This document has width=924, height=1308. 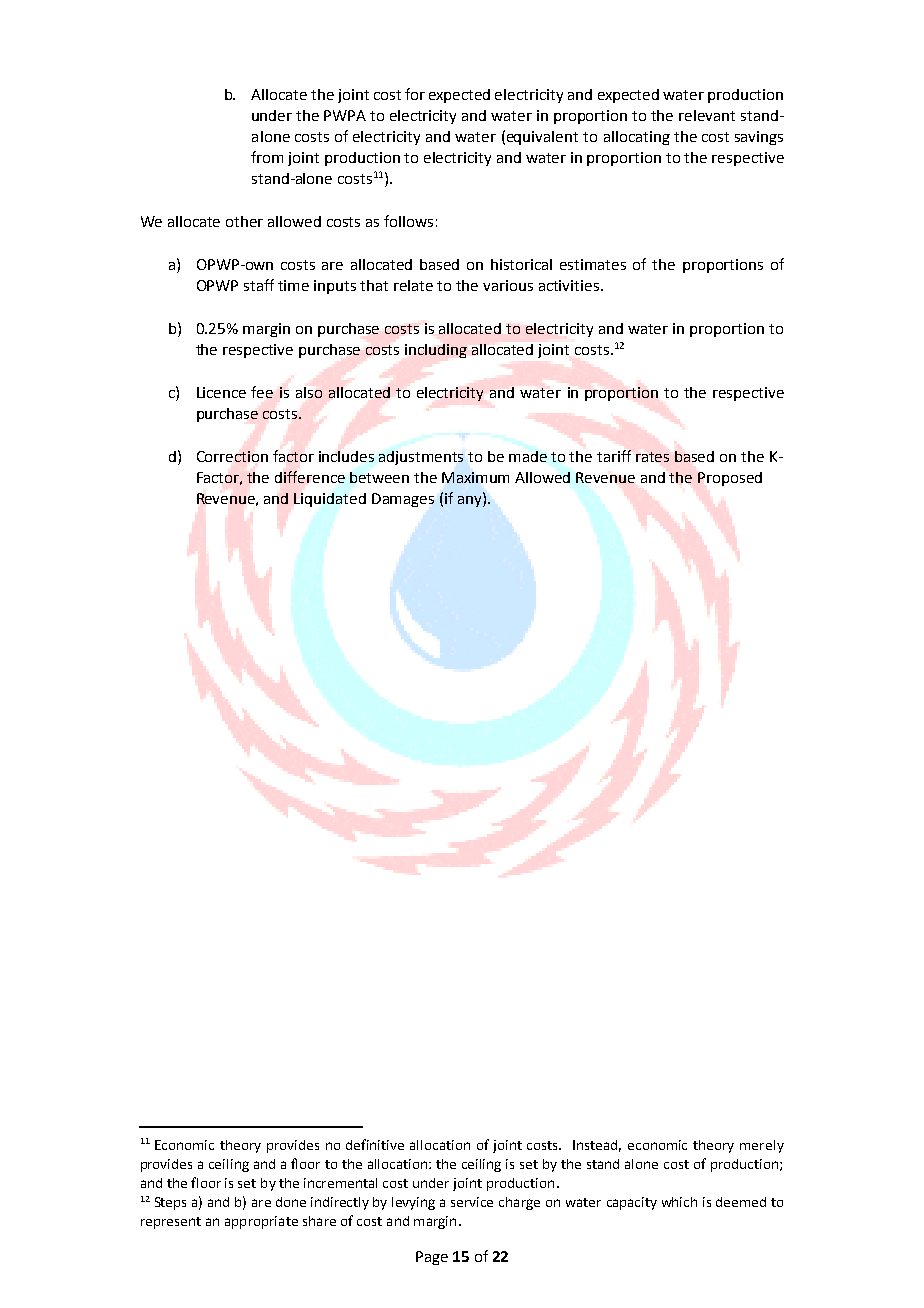 I want to click on merely, so click(x=762, y=1146).
